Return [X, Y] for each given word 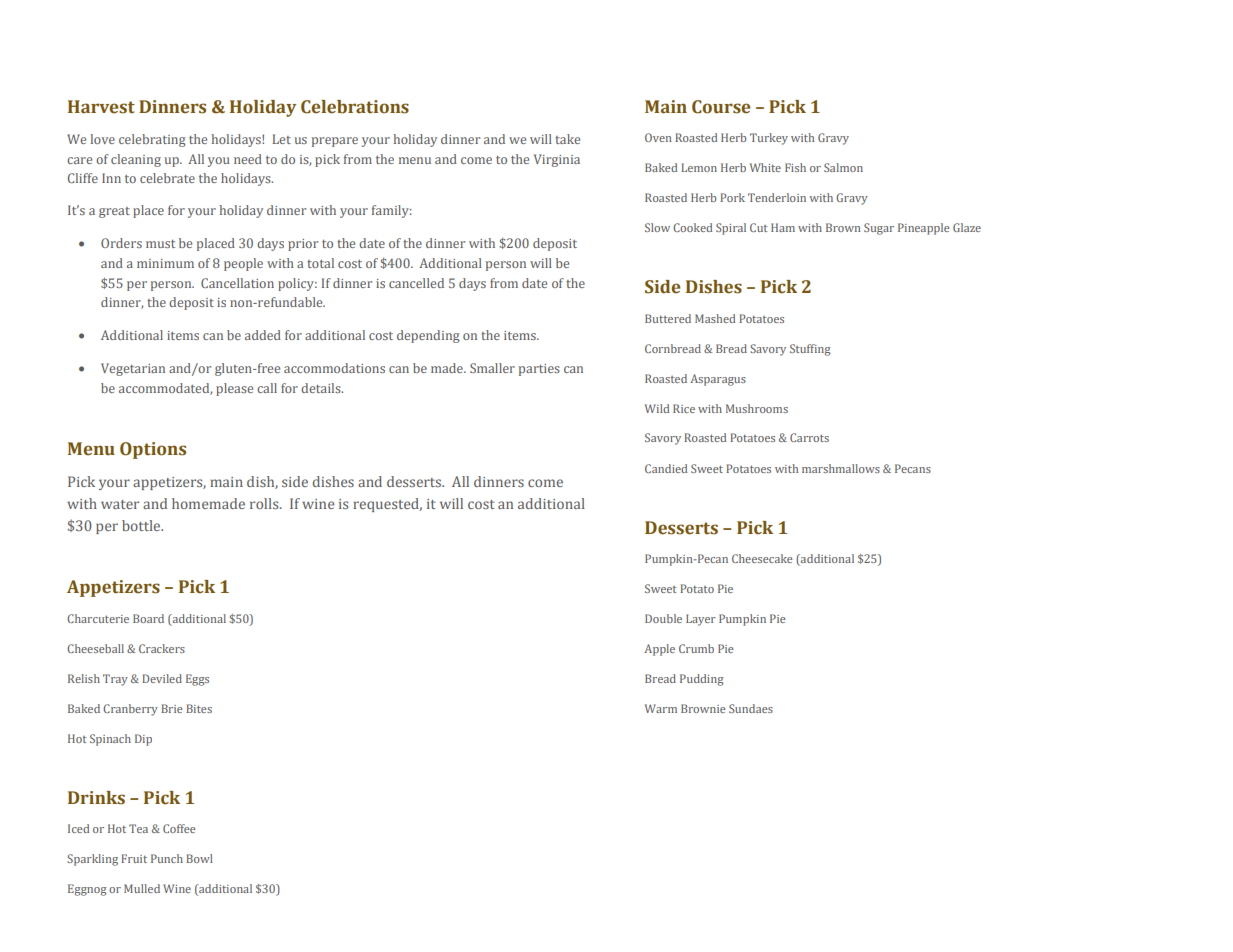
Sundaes [751, 708]
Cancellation [237, 283]
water [120, 504]
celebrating [152, 140]
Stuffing [810, 350]
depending [428, 336]
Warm [661, 708]
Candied [666, 468]
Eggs [197, 680]
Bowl [199, 858]
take [567, 139]
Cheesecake [762, 558]
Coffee [179, 828]
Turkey [769, 139]
